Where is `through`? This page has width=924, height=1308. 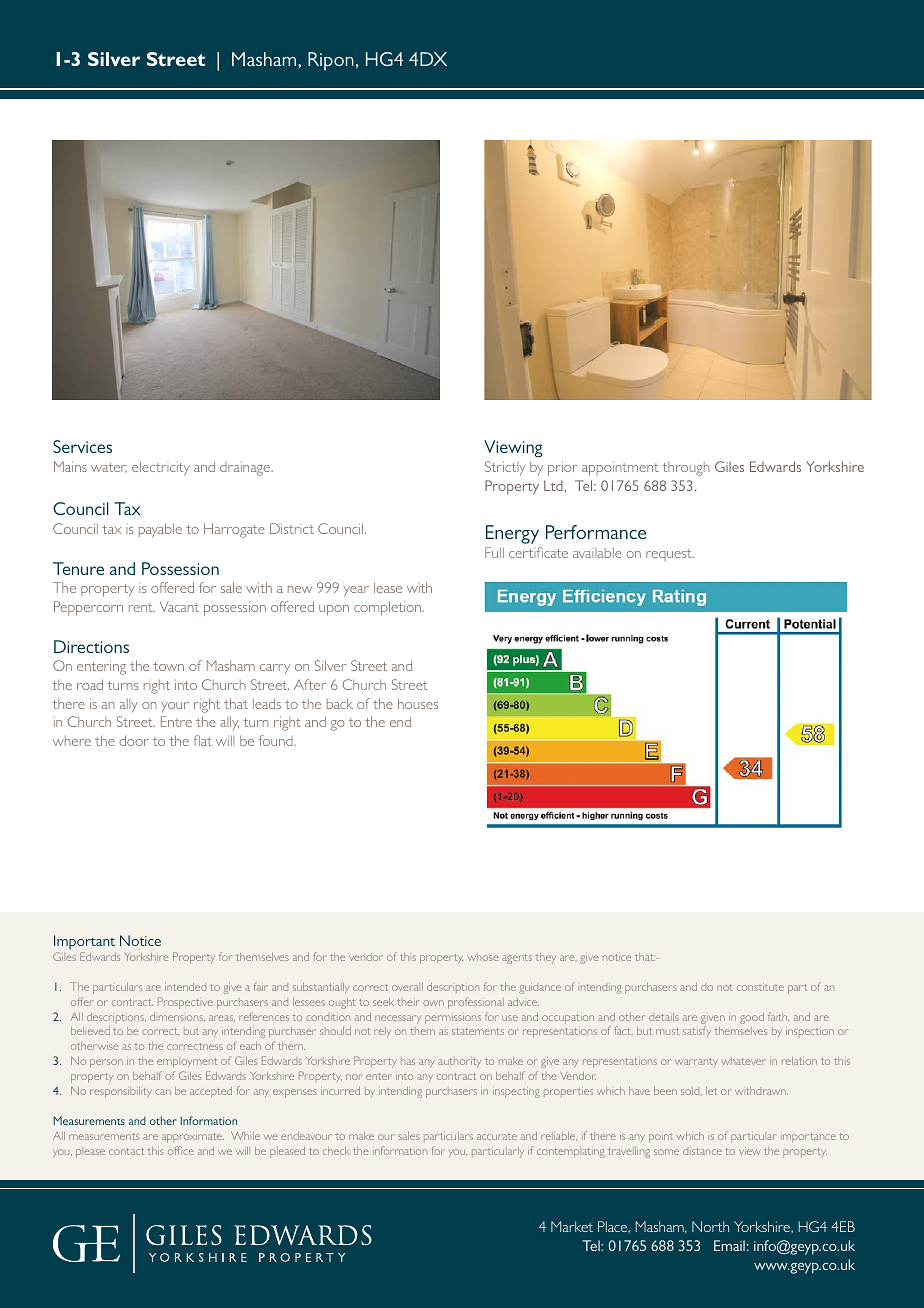 through is located at coordinates (686, 469).
